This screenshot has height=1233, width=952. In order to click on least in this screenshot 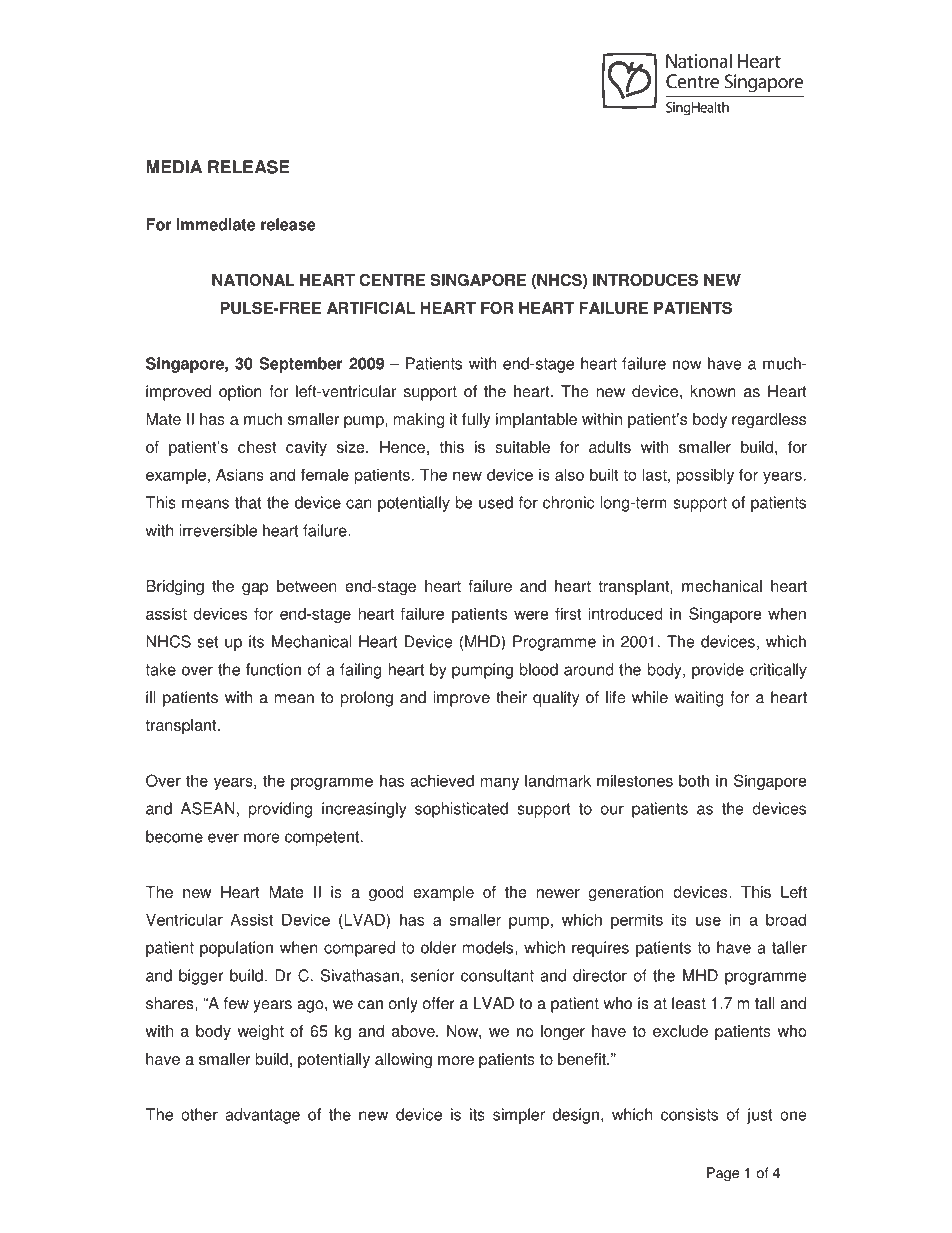, I will do `click(689, 1003)`.
